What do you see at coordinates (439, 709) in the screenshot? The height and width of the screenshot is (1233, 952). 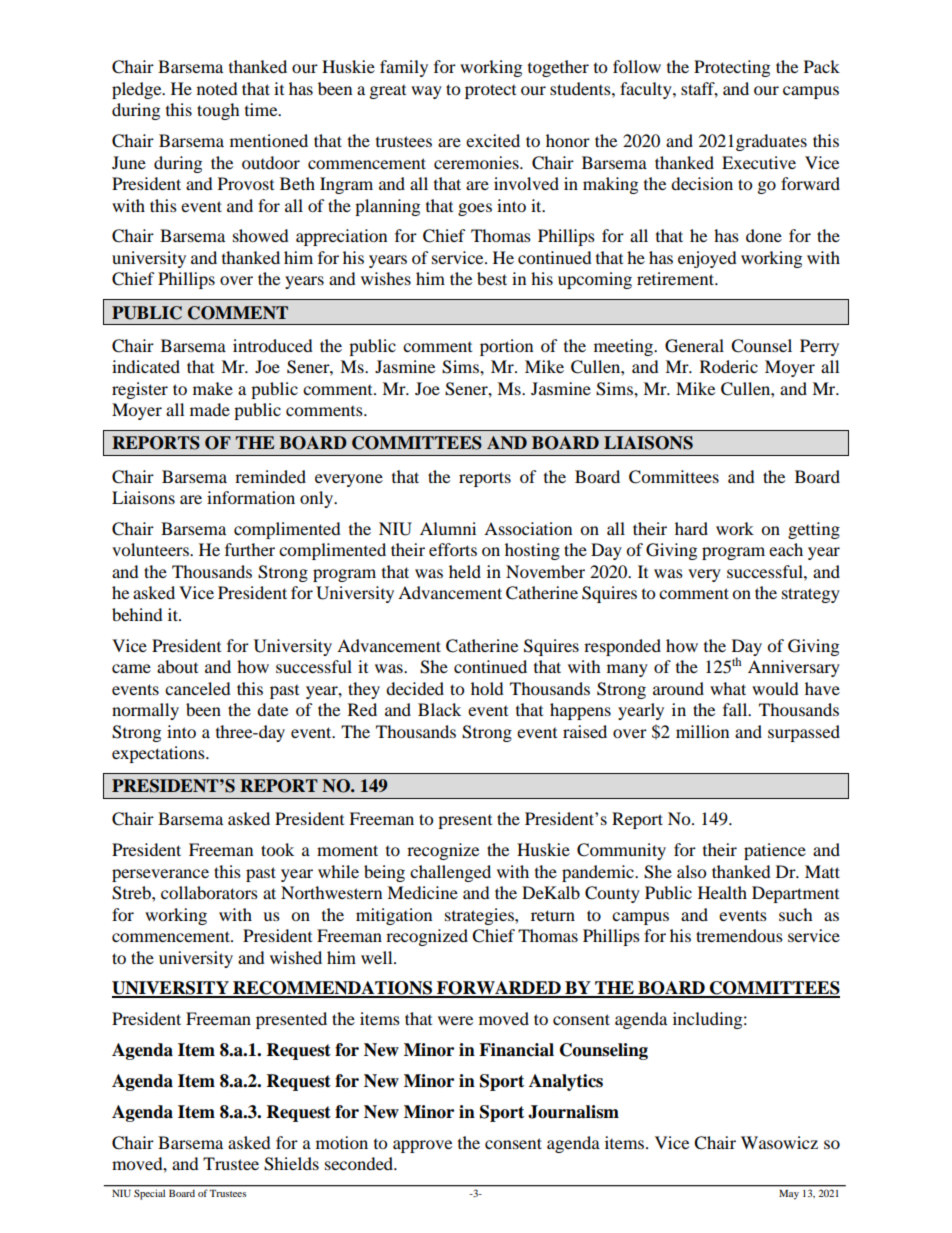 I see `Black` at bounding box center [439, 709].
